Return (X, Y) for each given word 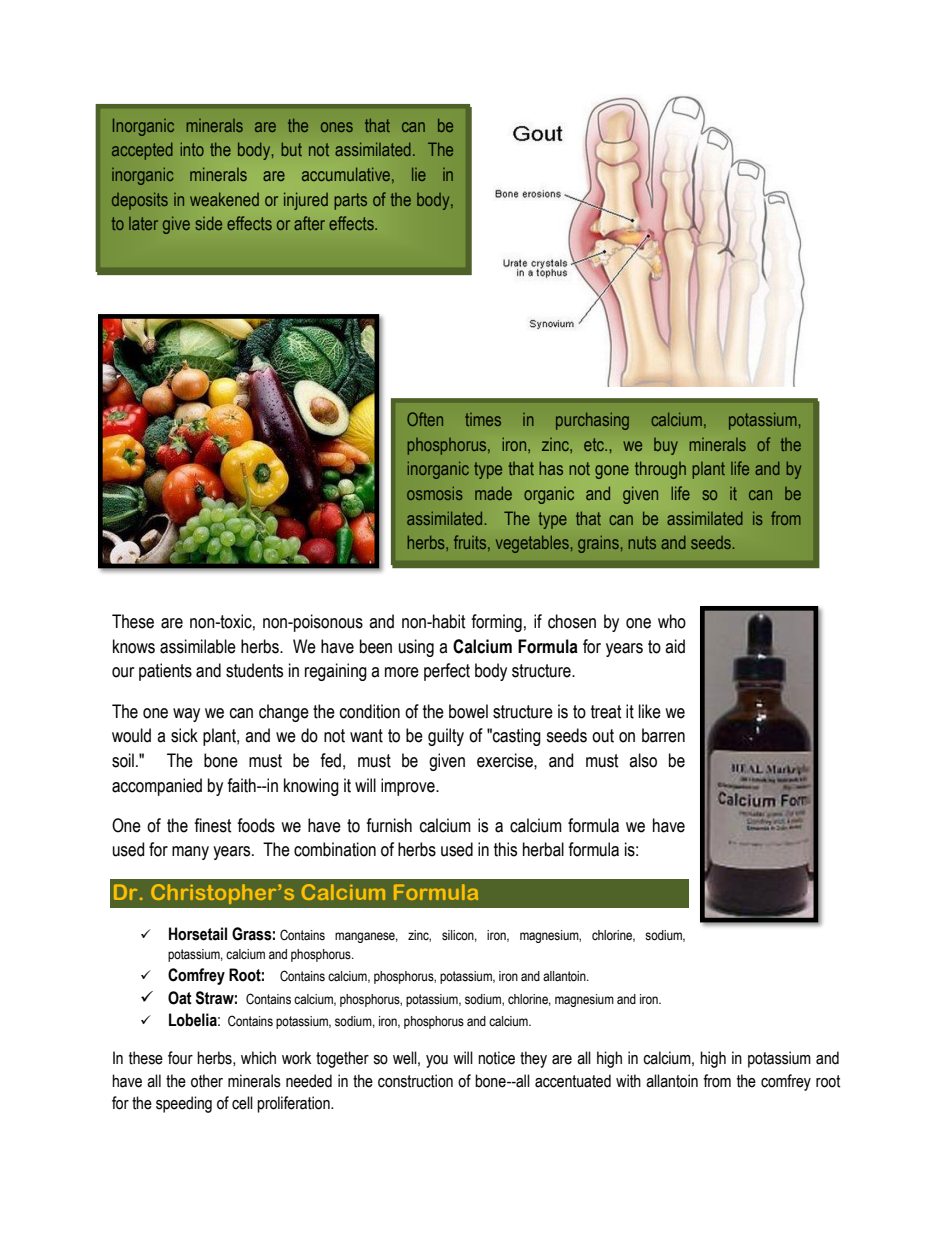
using (416, 648)
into (192, 149)
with (628, 1081)
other (207, 1081)
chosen (572, 621)
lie (419, 174)
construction (415, 1081)
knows (134, 646)
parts (350, 201)
